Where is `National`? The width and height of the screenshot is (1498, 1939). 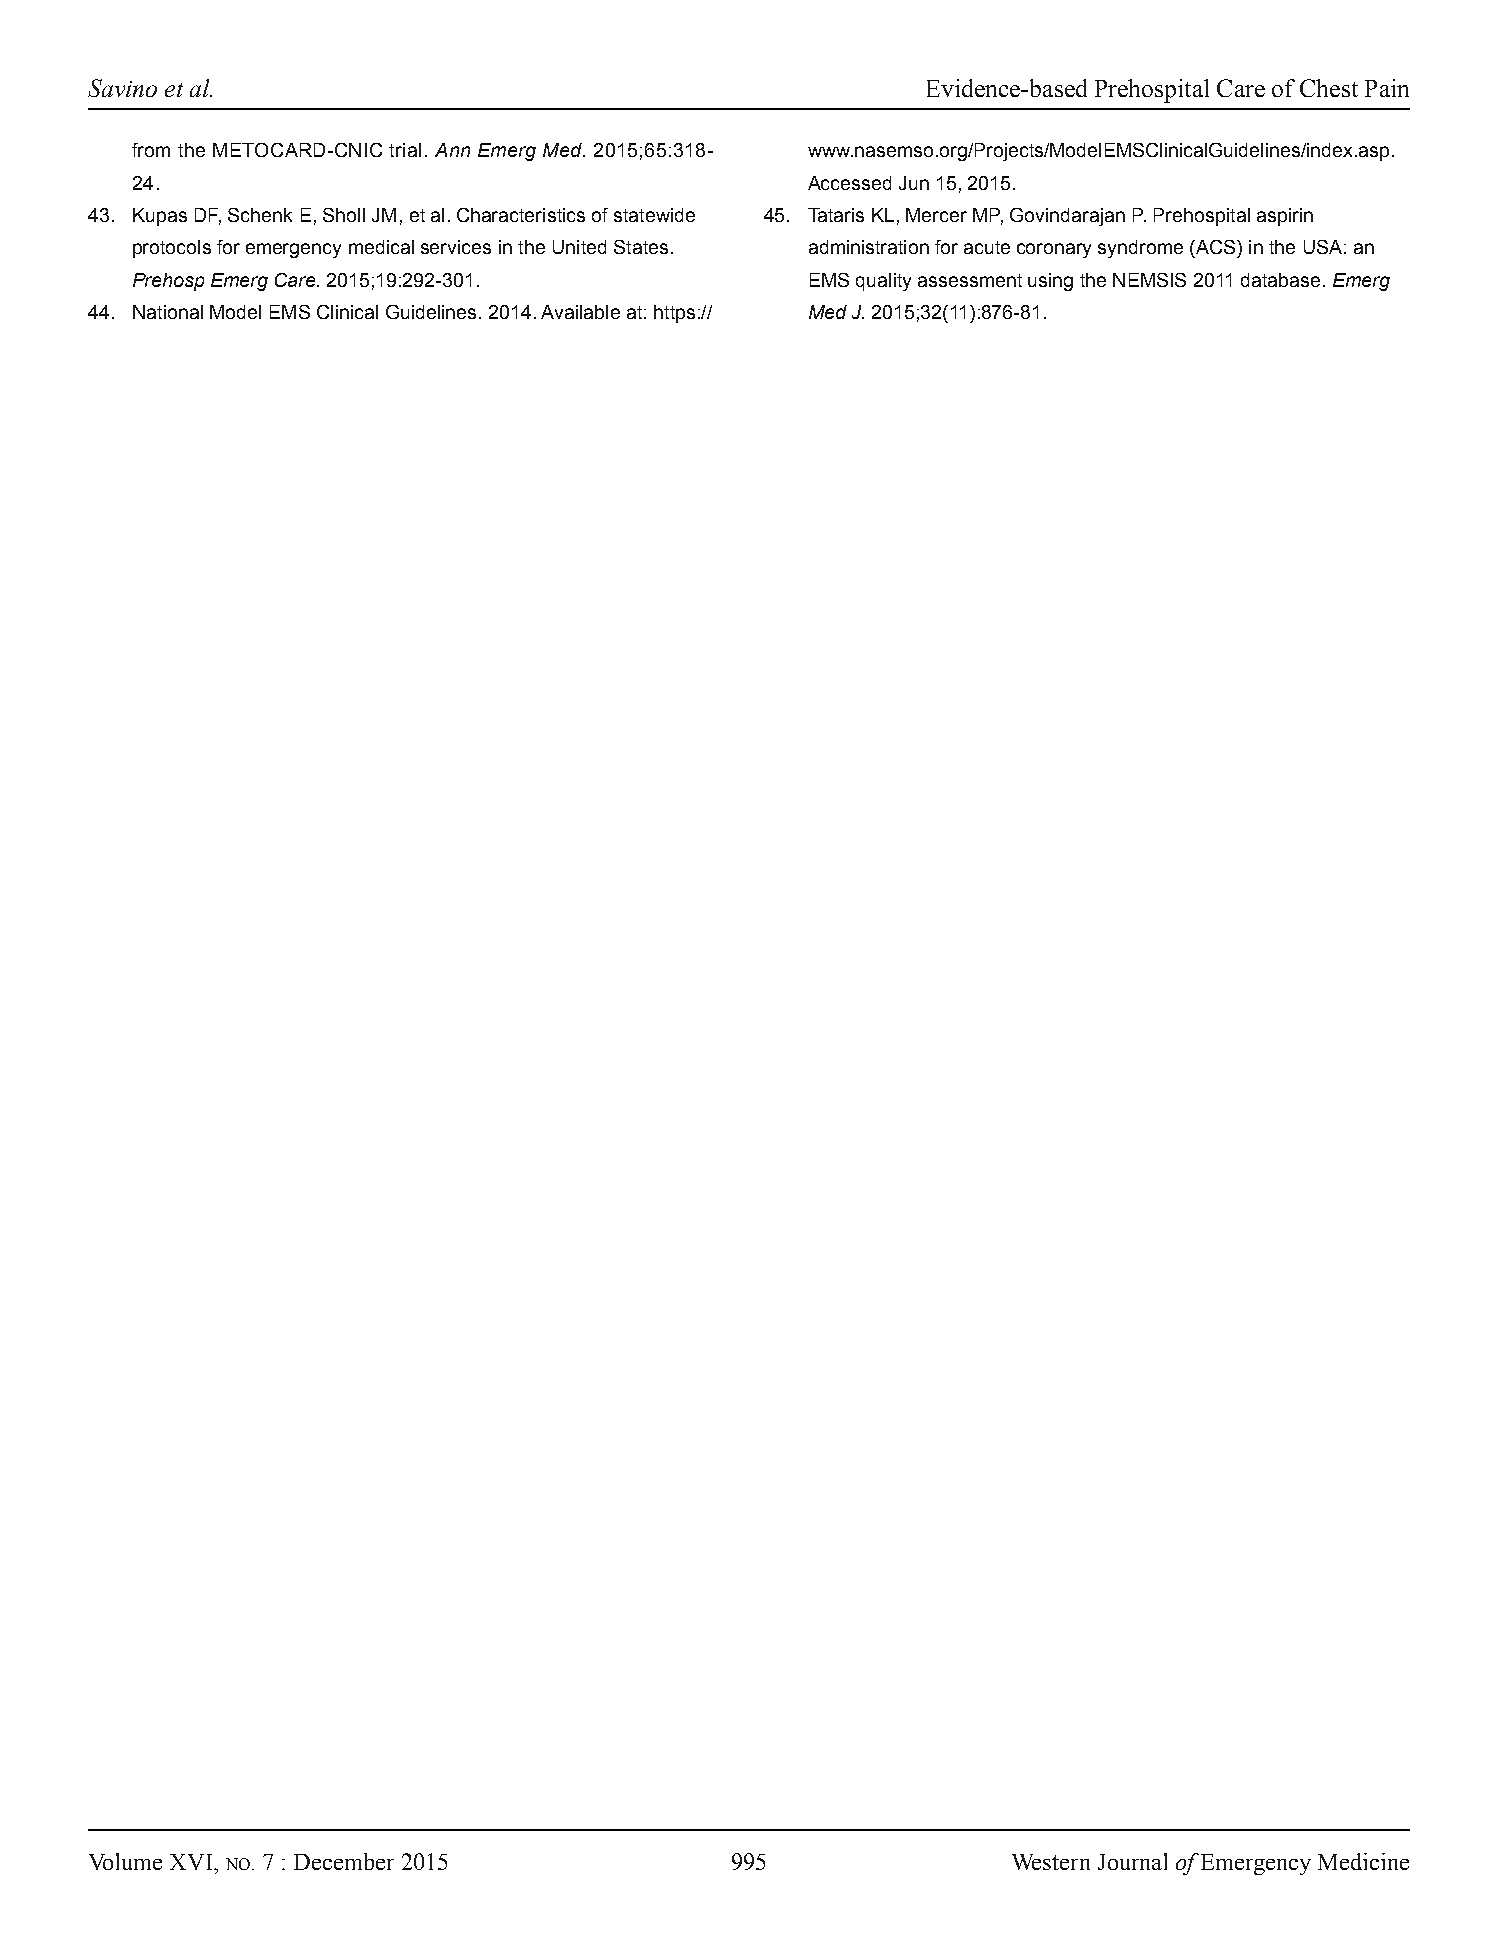 National is located at coordinates (168, 312).
